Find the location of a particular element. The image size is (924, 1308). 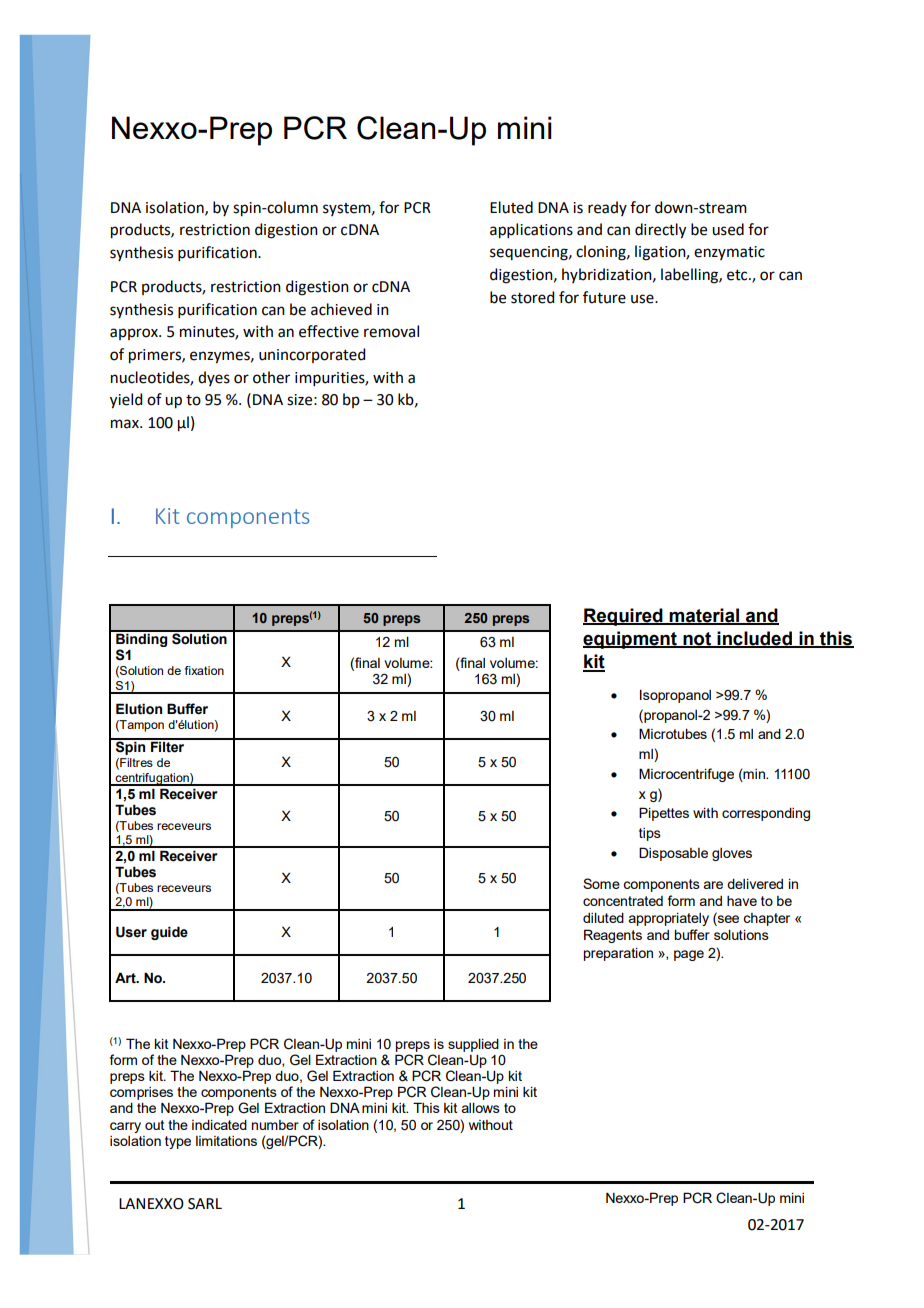

approx is located at coordinates (135, 334).
